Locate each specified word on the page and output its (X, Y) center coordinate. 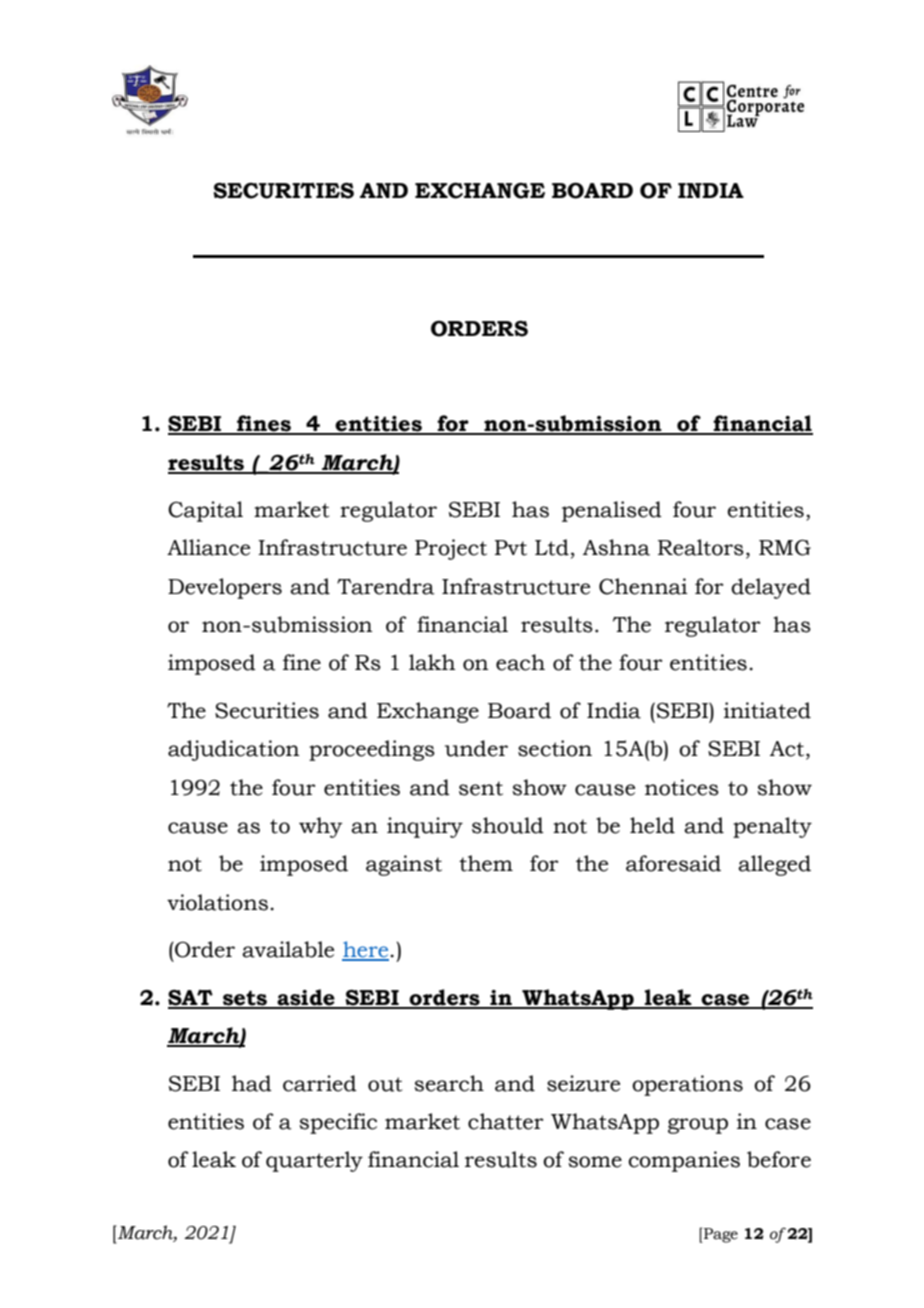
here (366, 950)
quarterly (314, 1161)
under (476, 748)
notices (682, 787)
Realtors (701, 547)
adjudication (233, 750)
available (288, 949)
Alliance (208, 547)
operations (687, 1085)
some (595, 1162)
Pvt (511, 548)
